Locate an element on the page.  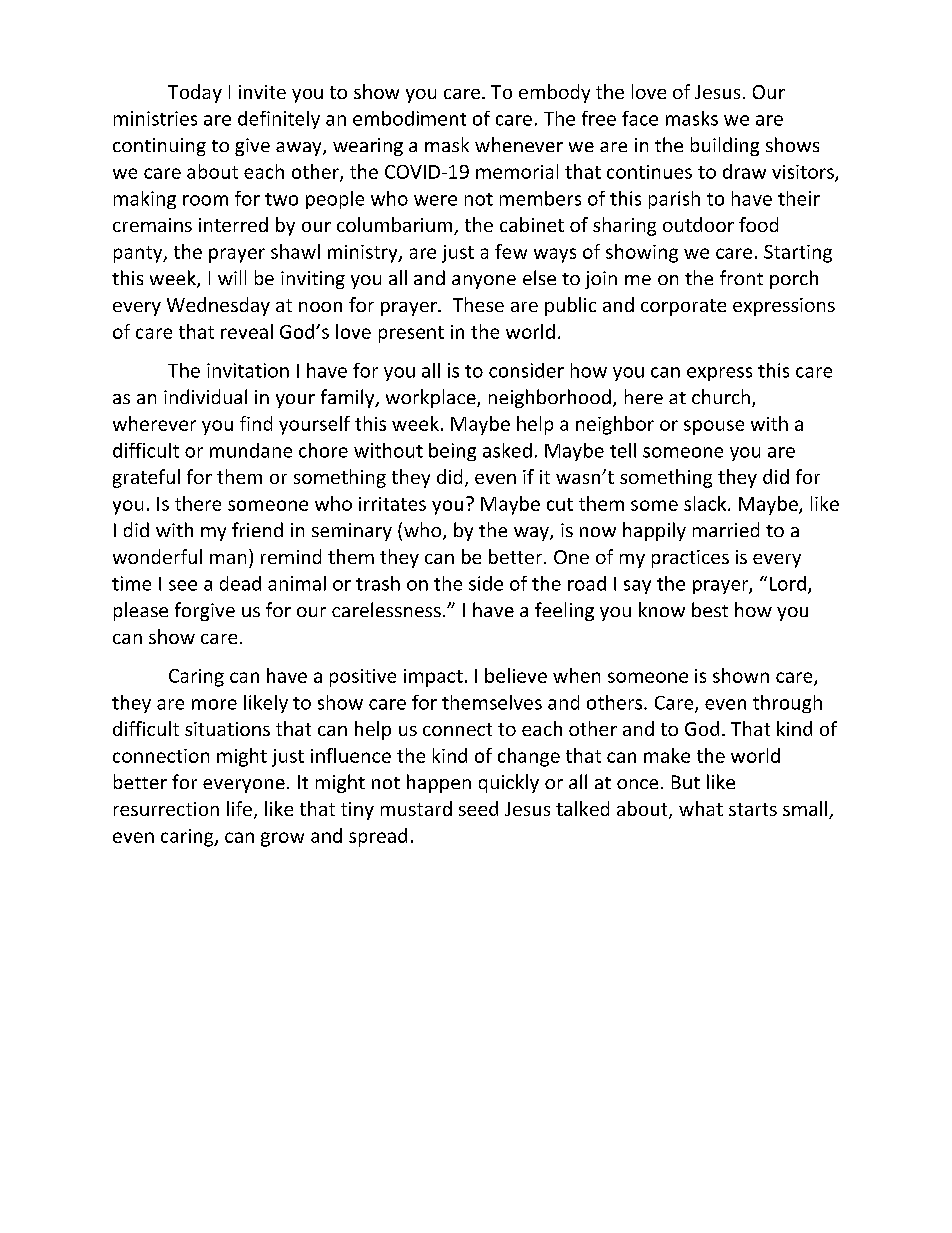
life is located at coordinates (239, 808).
